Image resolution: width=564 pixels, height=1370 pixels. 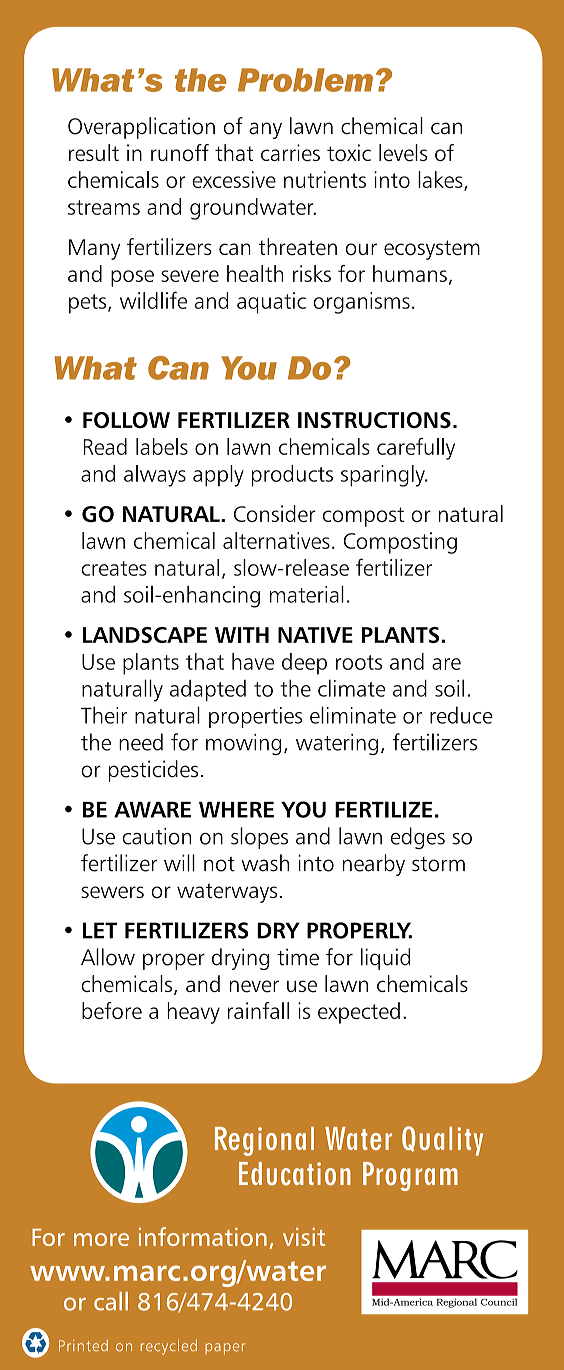 What do you see at coordinates (403, 152) in the page?
I see `levels` at bounding box center [403, 152].
